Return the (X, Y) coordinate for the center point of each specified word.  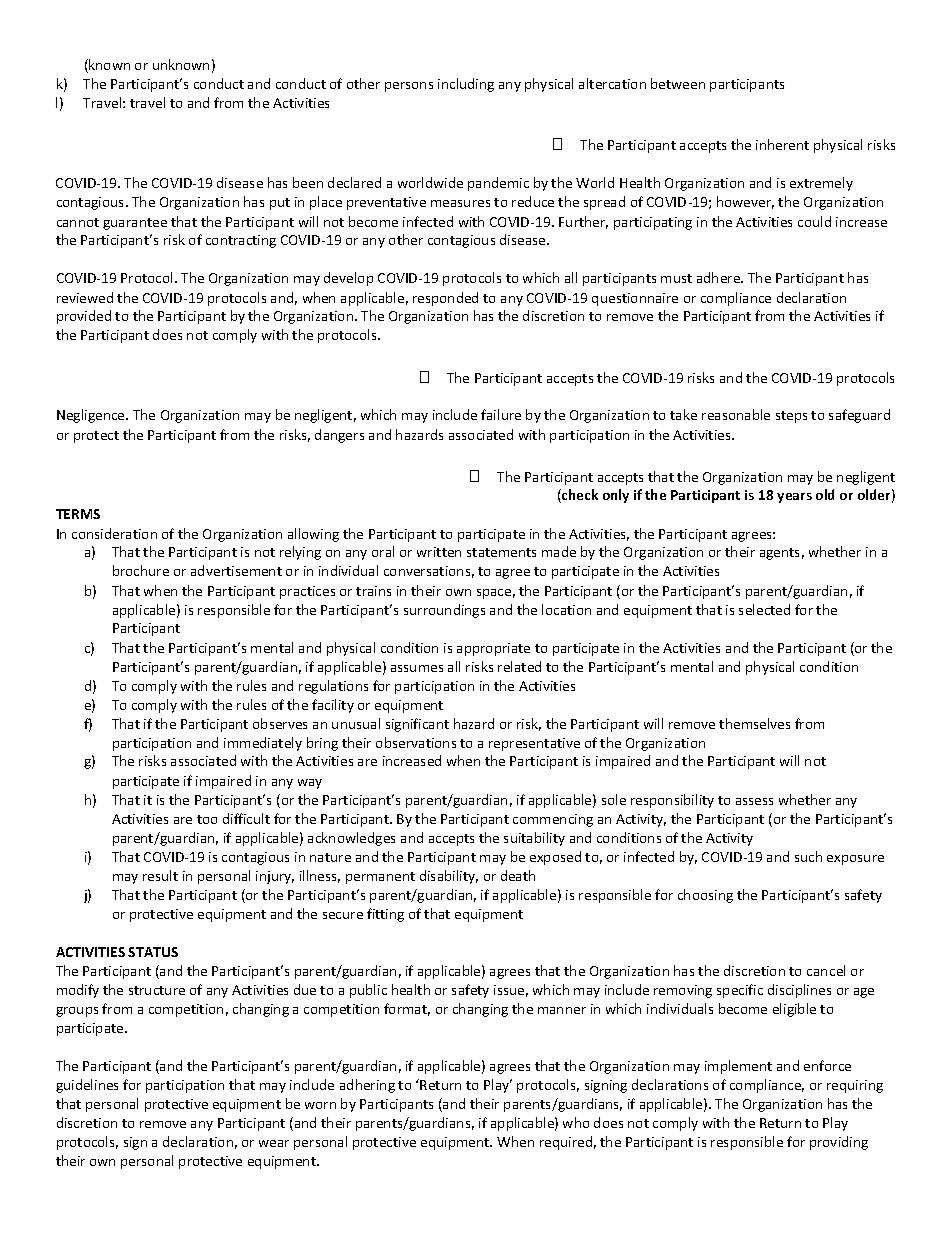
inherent (782, 144)
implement (738, 1067)
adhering (367, 1086)
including (466, 85)
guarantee (135, 224)
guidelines (87, 1086)
